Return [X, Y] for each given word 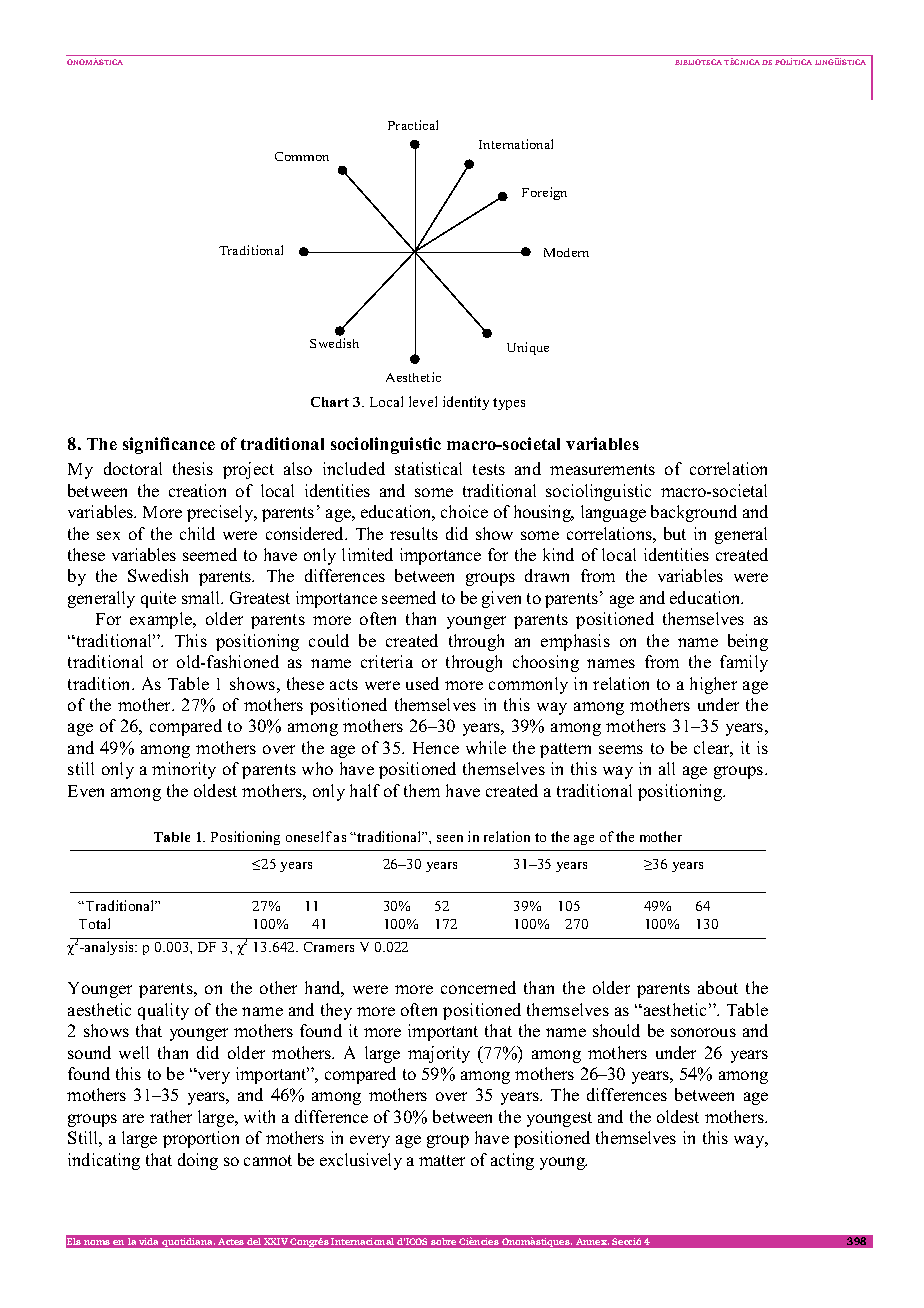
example [162, 620]
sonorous [703, 1032]
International [516, 144]
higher [713, 685]
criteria [387, 661]
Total [94, 923]
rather [171, 1116]
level [423, 401]
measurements [602, 469]
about [718, 987]
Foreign [544, 193]
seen [450, 838]
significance [169, 445]
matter [442, 1160]
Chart [330, 402]
